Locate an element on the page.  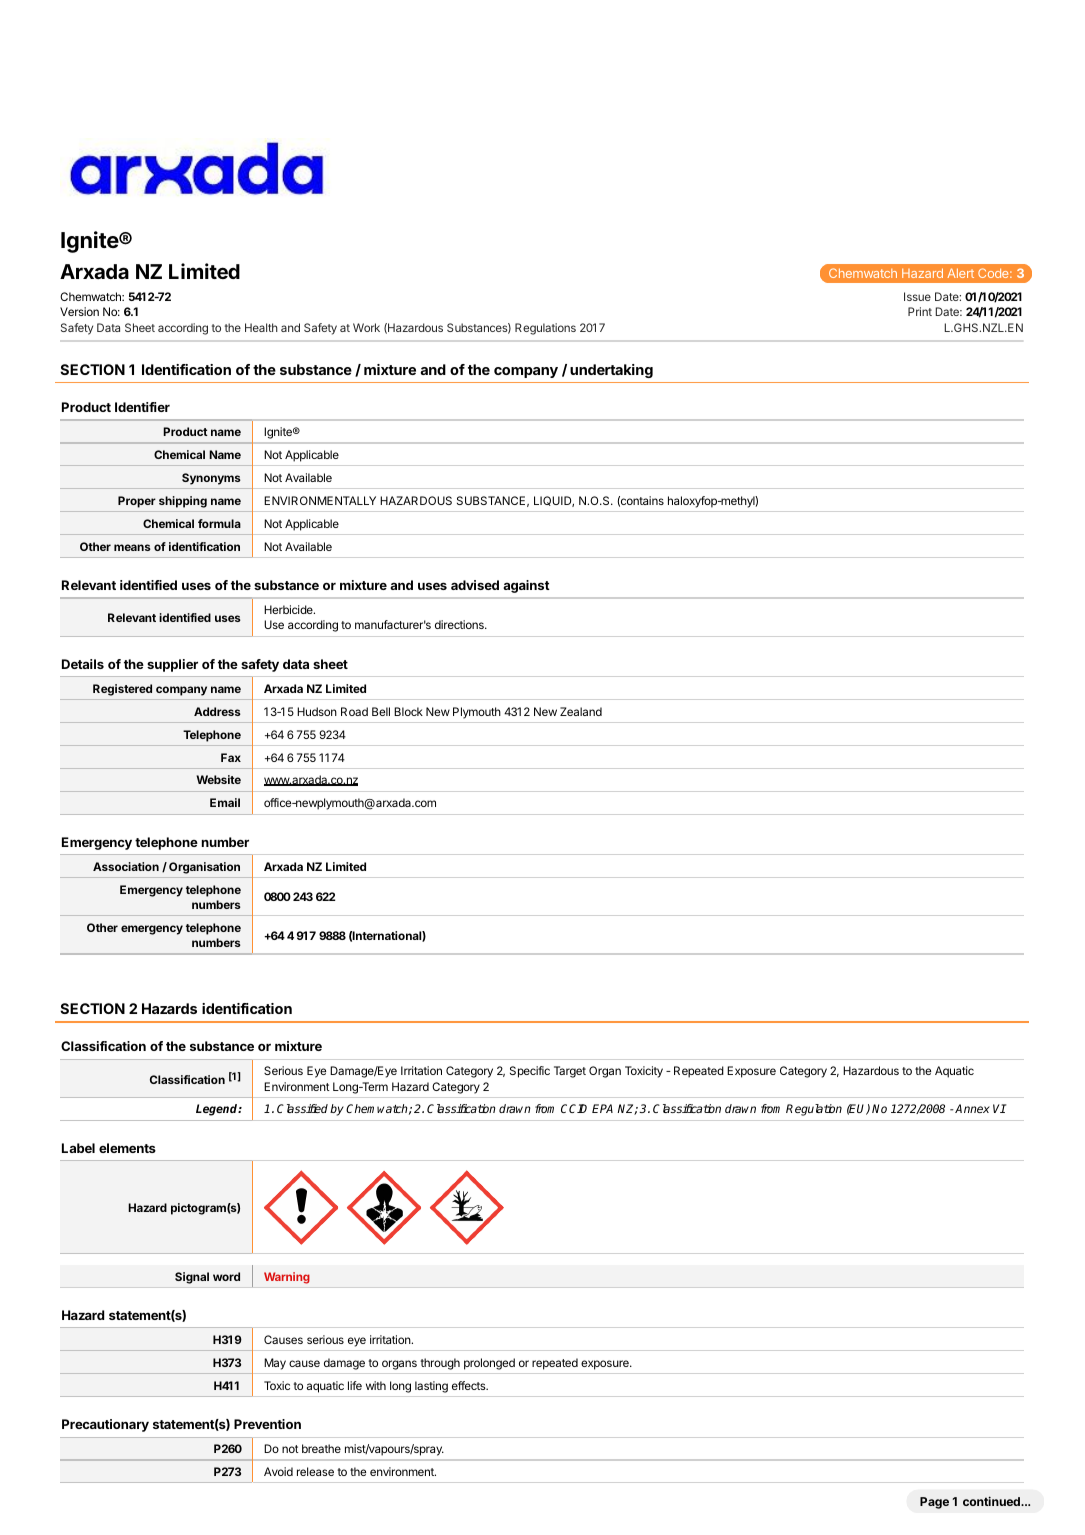
formula is located at coordinates (219, 523).
